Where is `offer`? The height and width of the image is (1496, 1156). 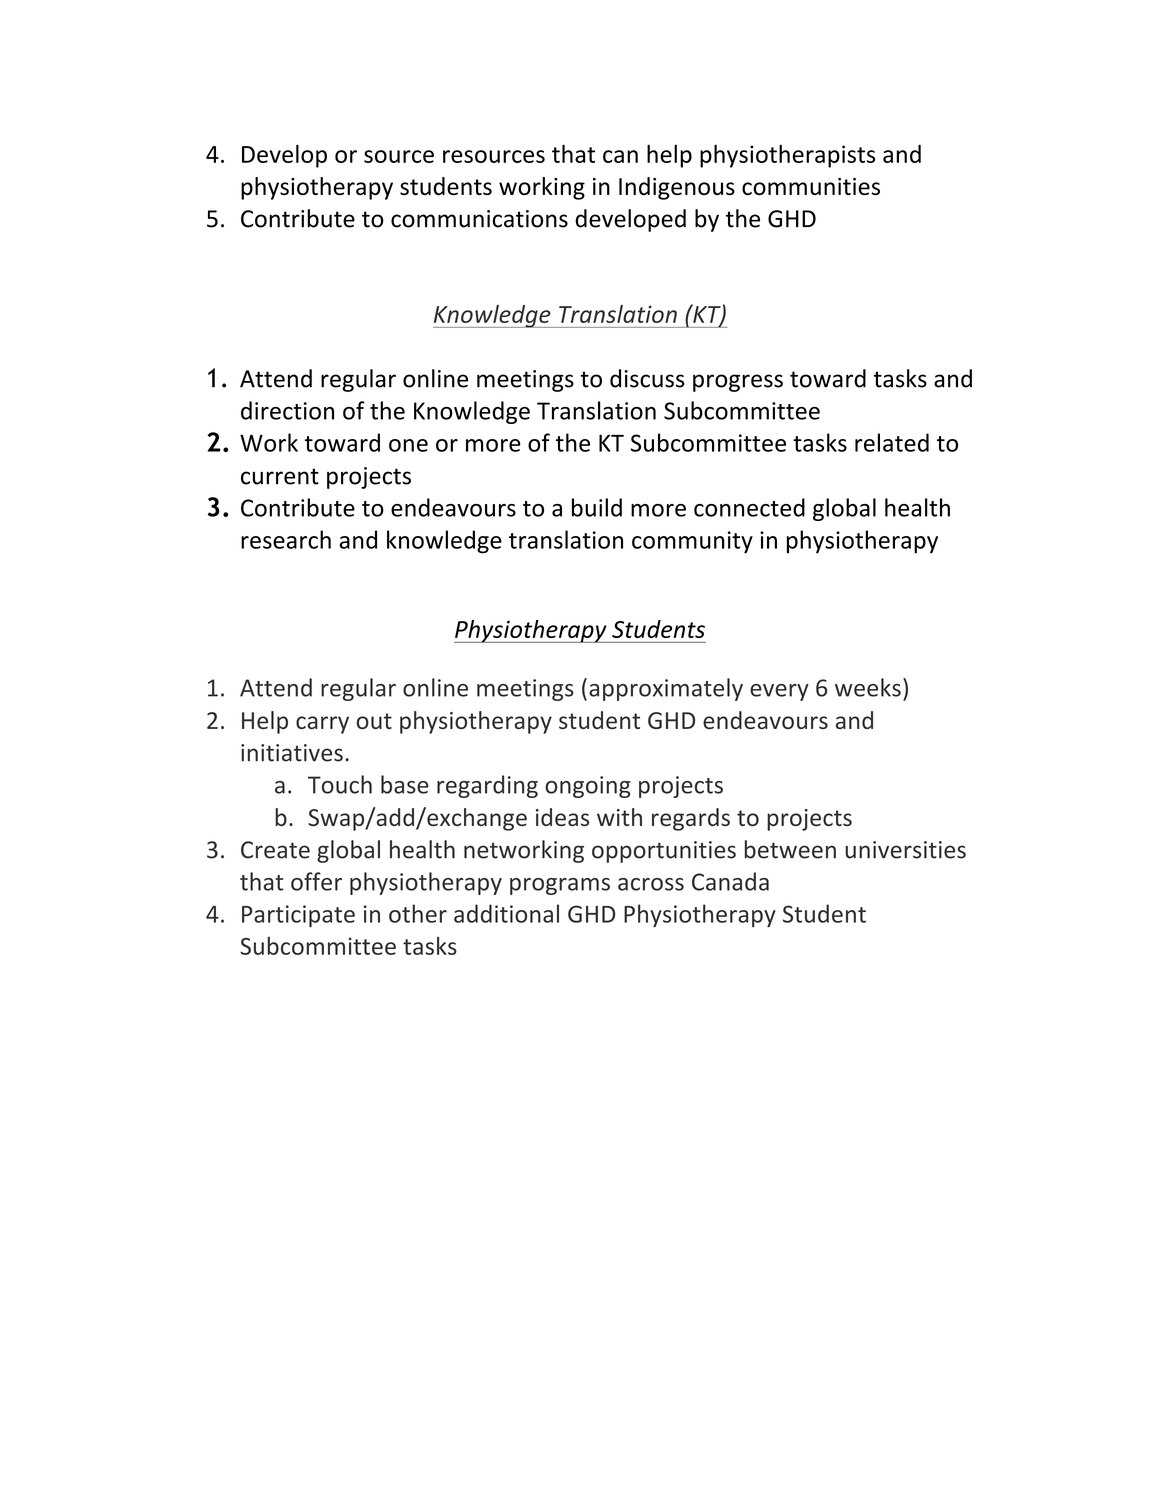 offer is located at coordinates (316, 881).
